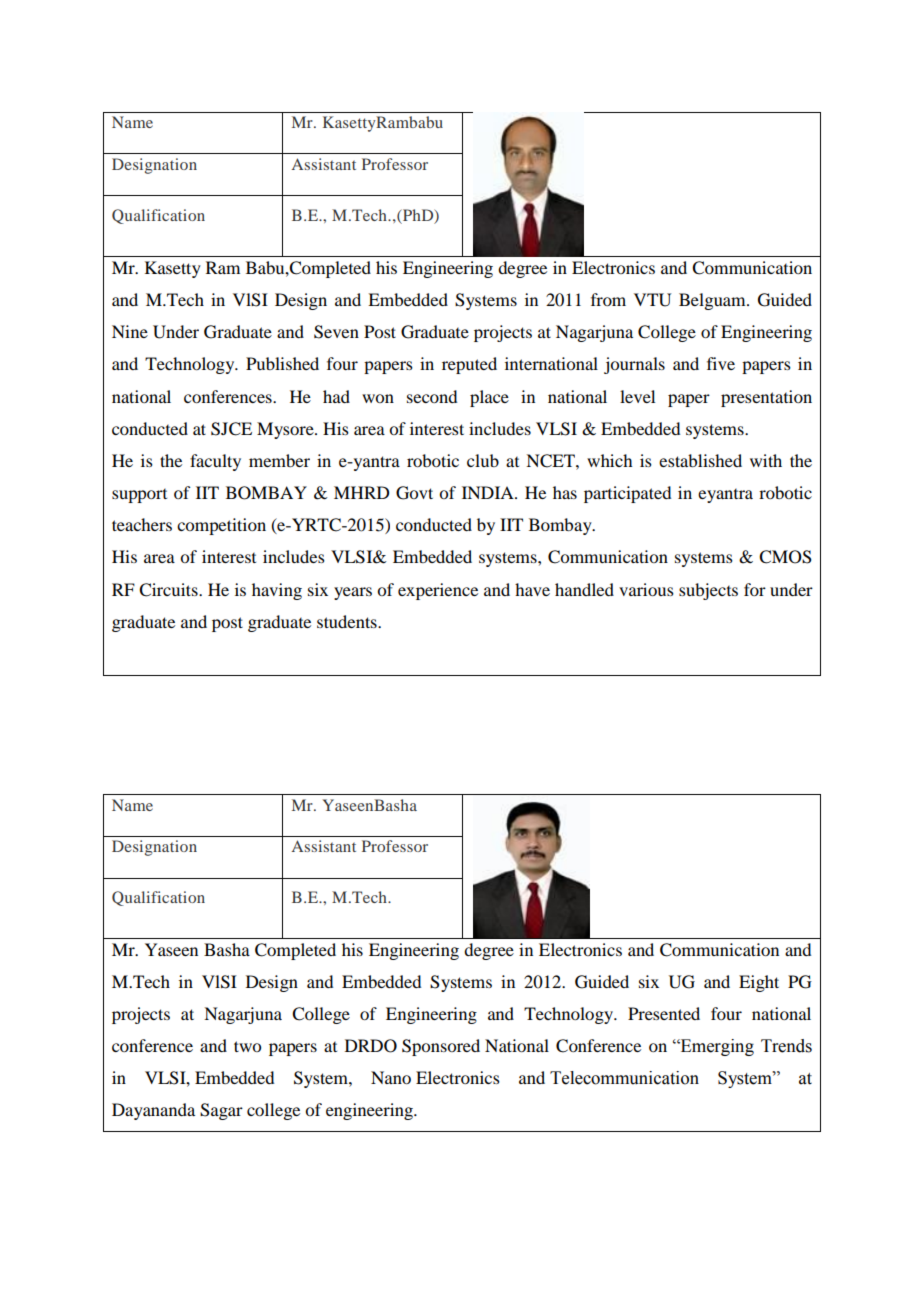 The width and height of the document is (924, 1308). What do you see at coordinates (130, 331) in the document?
I see `Nine` at bounding box center [130, 331].
